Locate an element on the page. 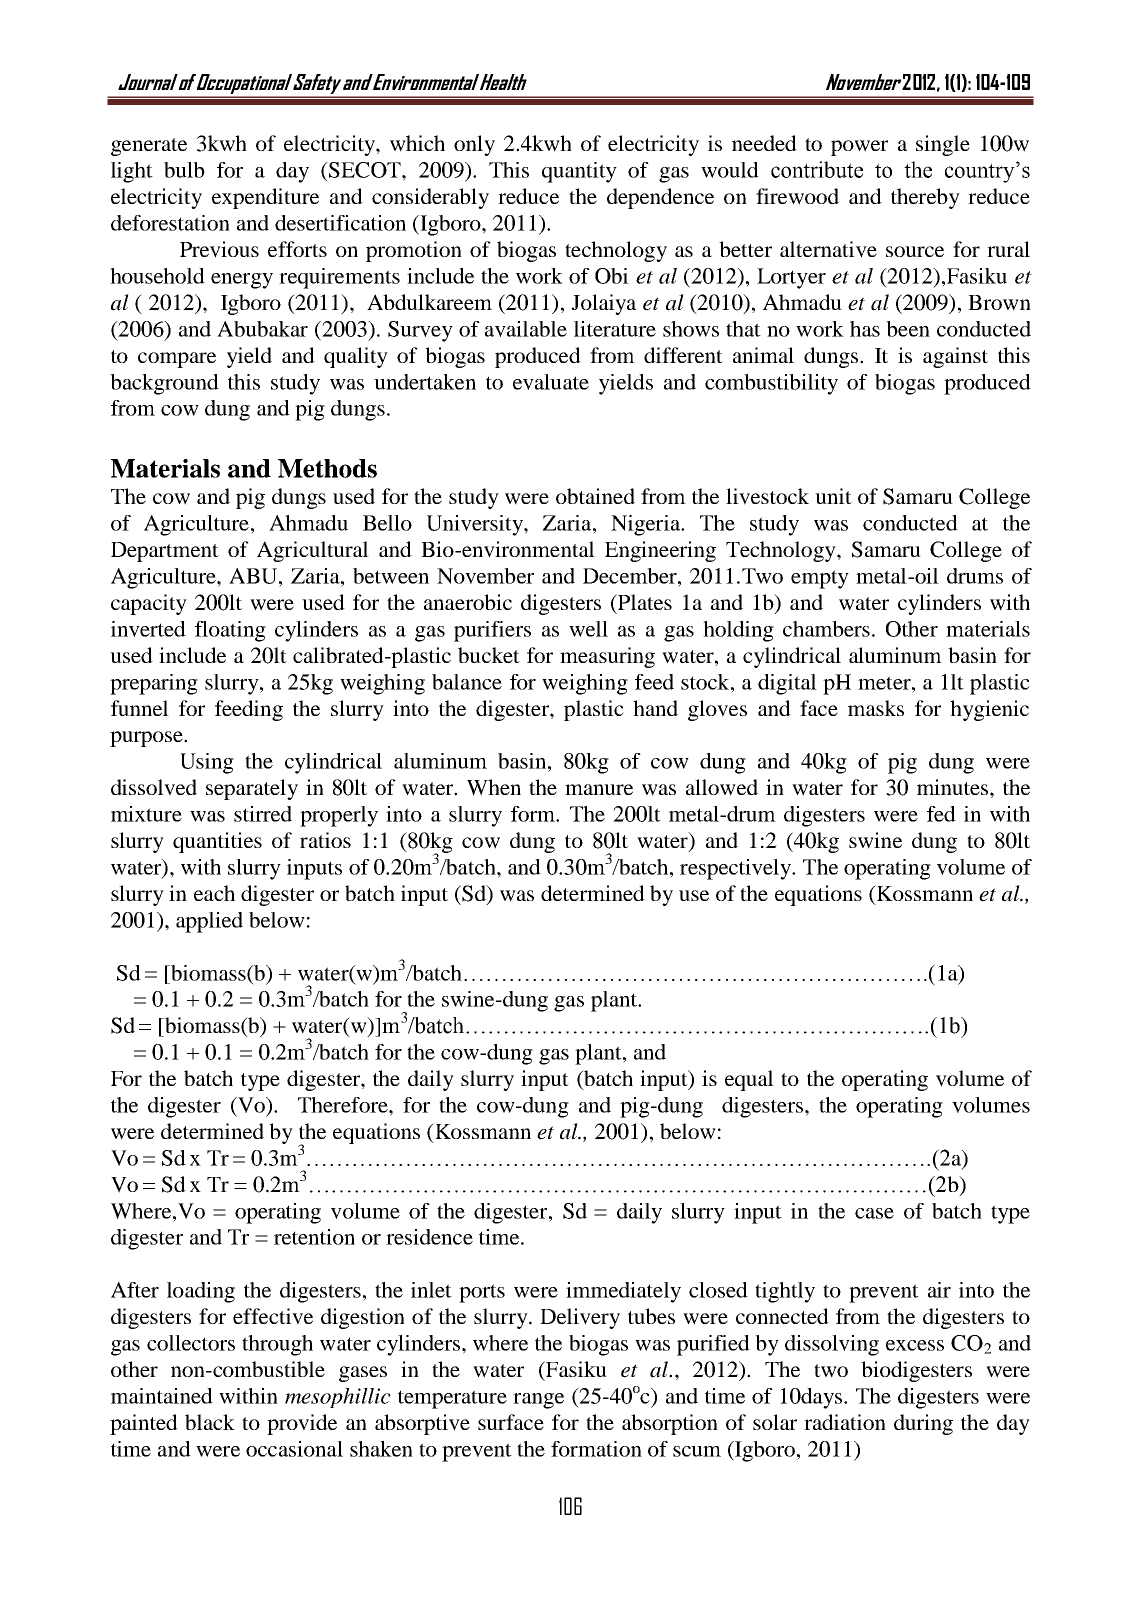 Image resolution: width=1141 pixels, height=1614 pixels. manure is located at coordinates (599, 789).
